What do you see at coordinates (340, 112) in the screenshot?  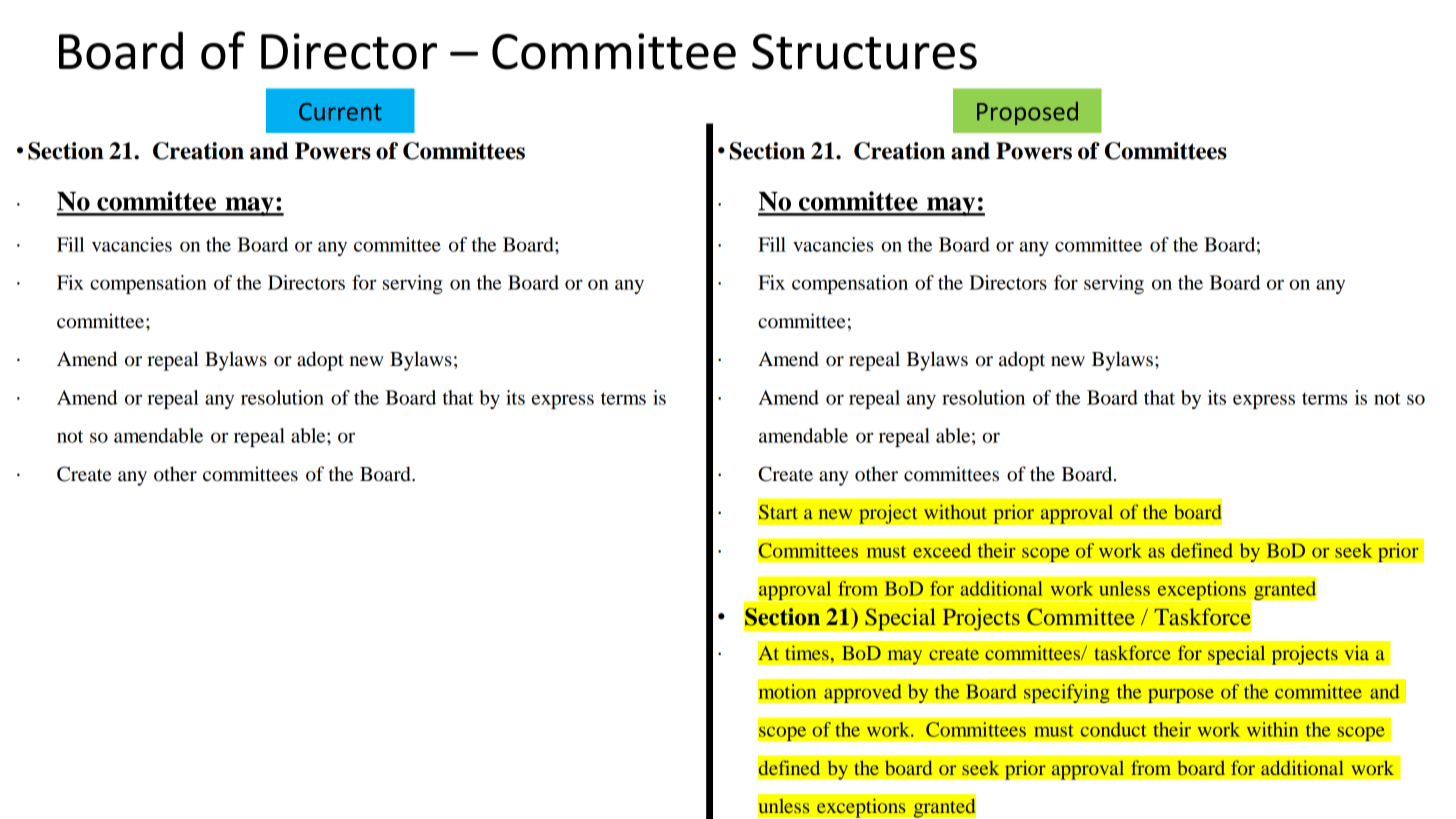 I see `Current` at bounding box center [340, 112].
